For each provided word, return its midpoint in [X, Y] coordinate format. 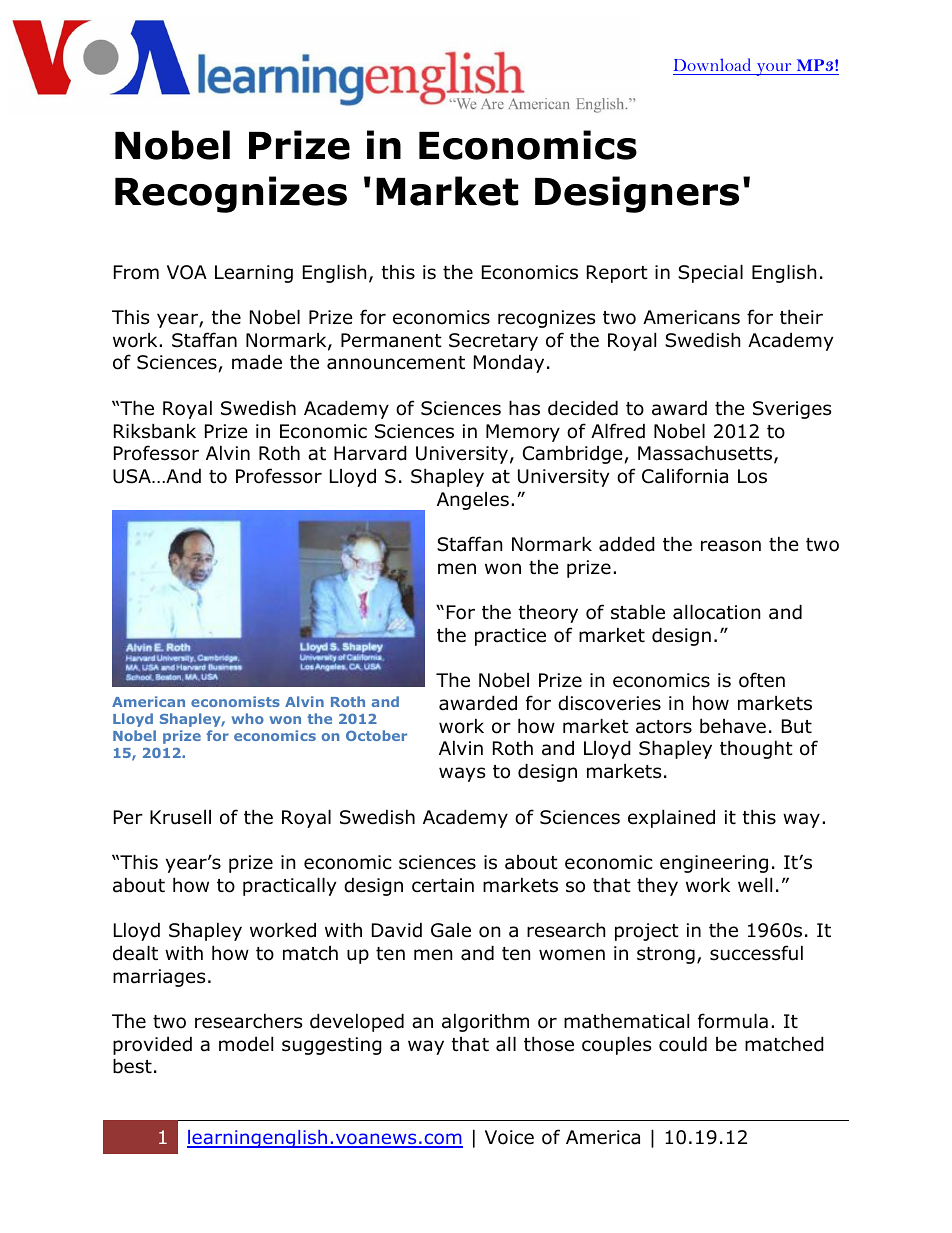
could [683, 1044]
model [246, 1044]
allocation [716, 612]
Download [712, 64]
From [136, 272]
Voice [509, 1137]
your [774, 69]
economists [235, 701]
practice [510, 637]
